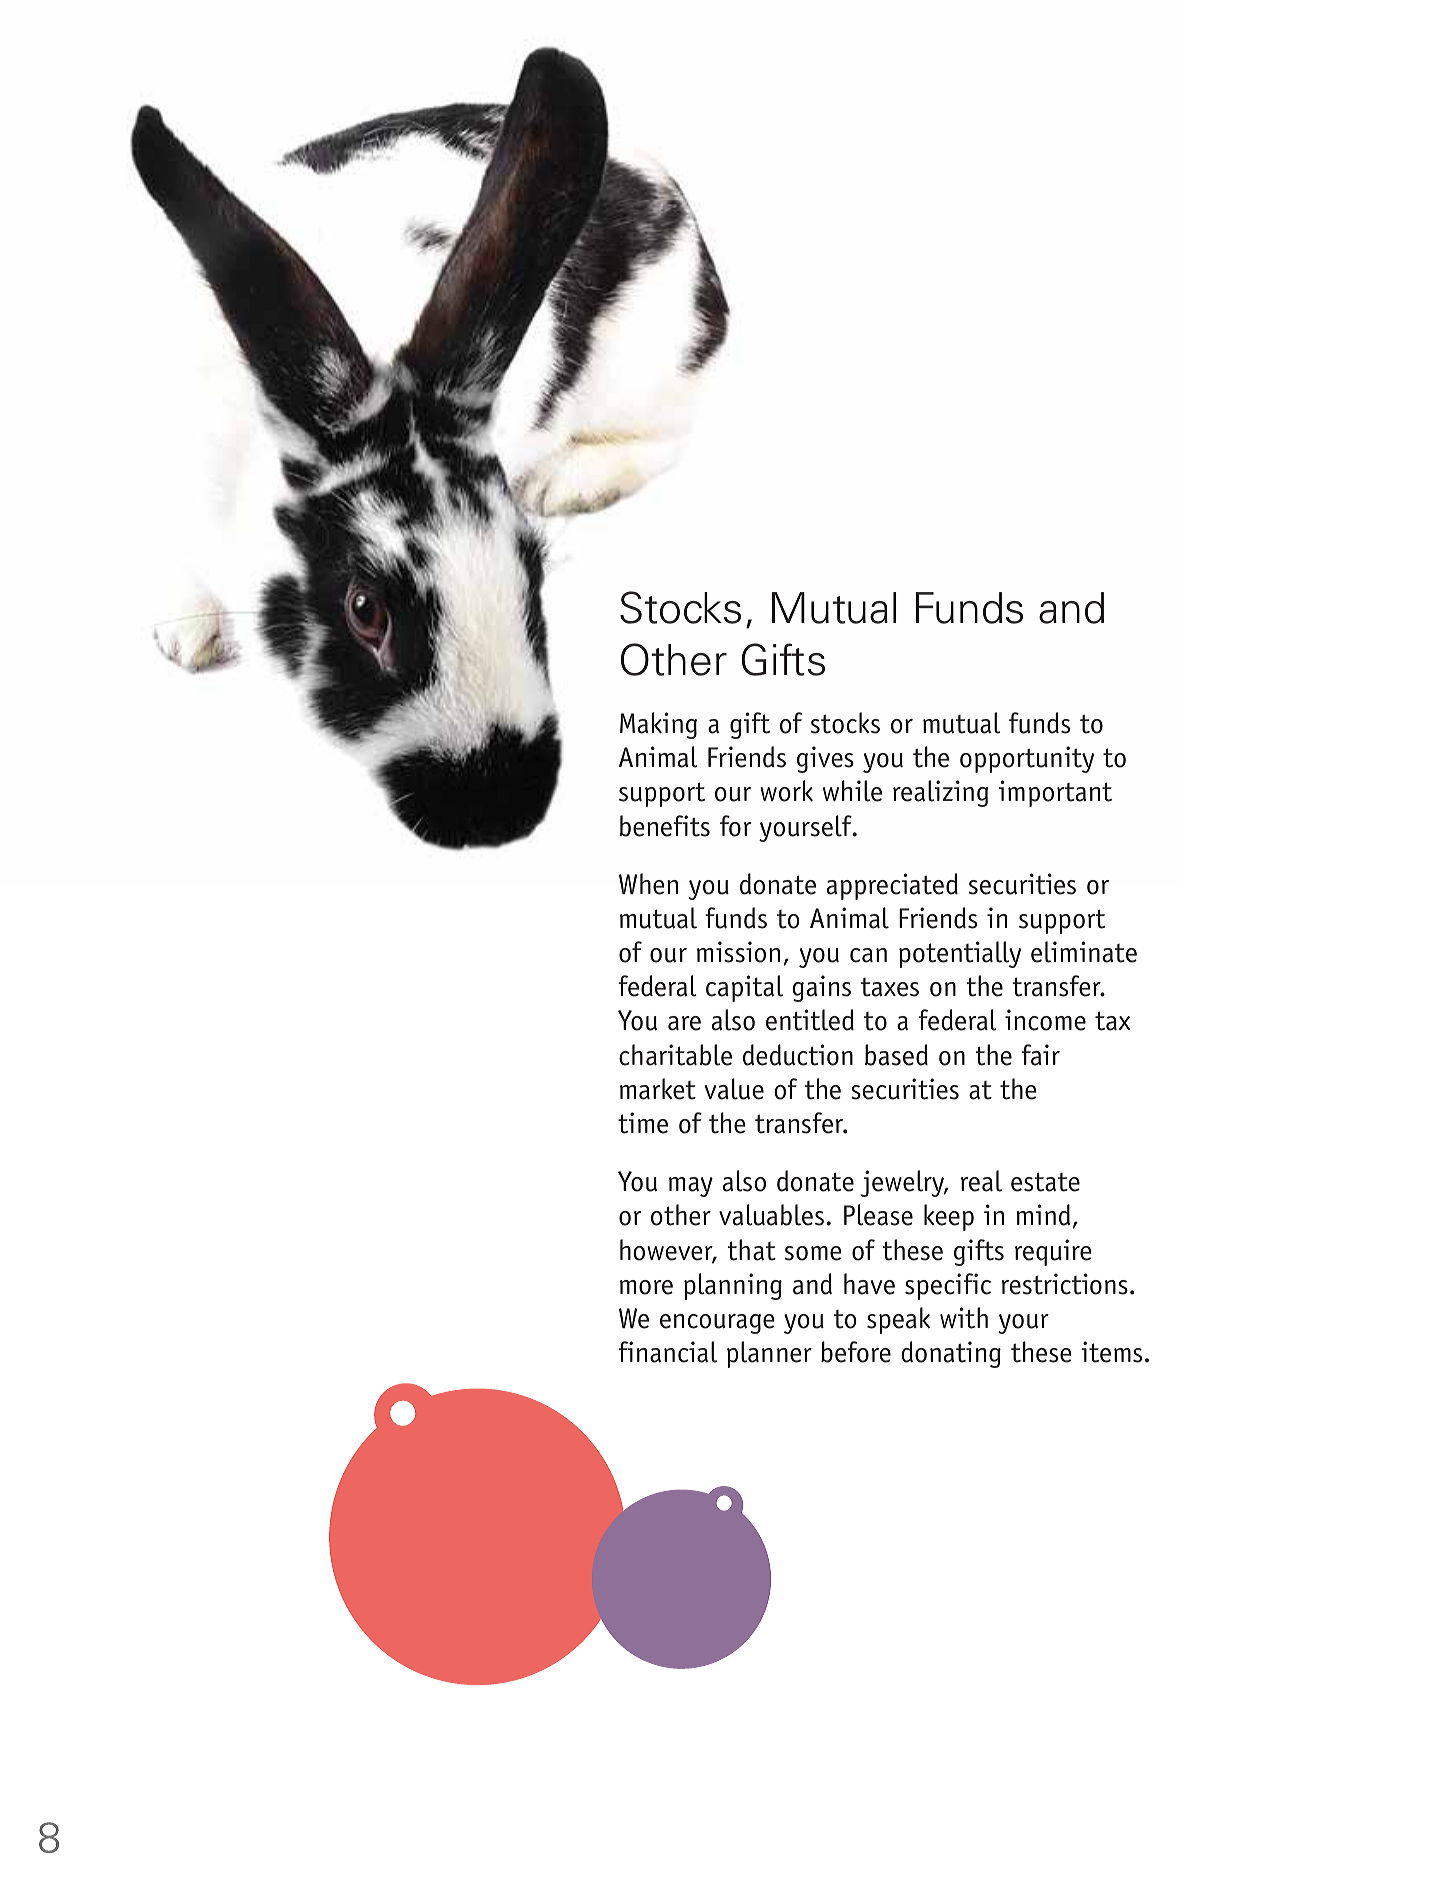 This image has height=1883, width=1455. What do you see at coordinates (1027, 759) in the image?
I see `opportunity` at bounding box center [1027, 759].
